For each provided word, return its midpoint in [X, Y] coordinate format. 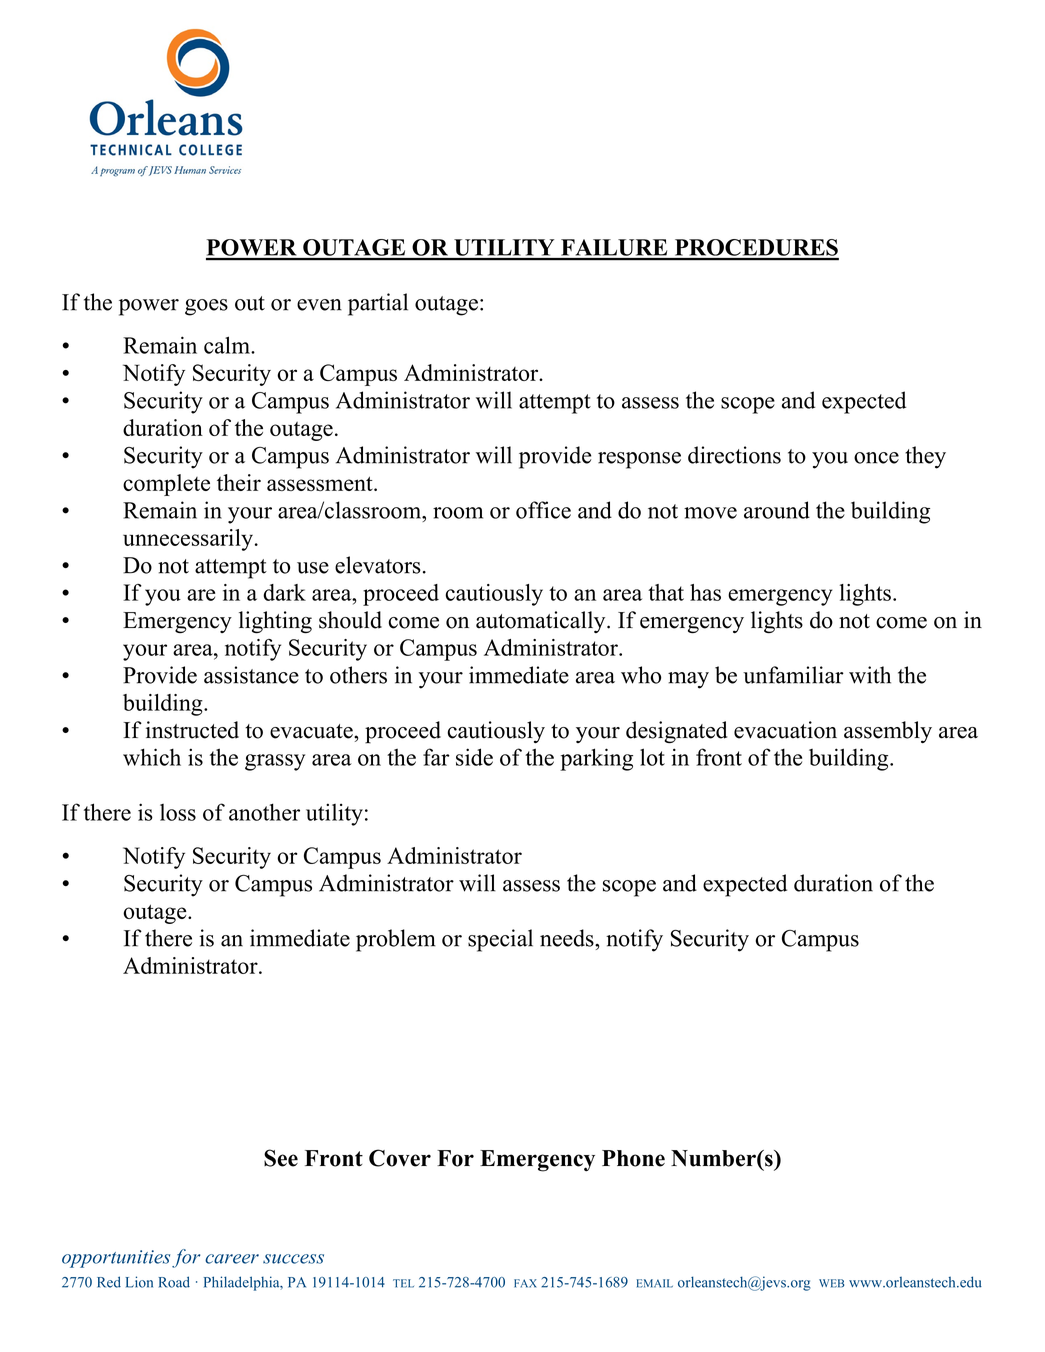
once [876, 458]
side [474, 757]
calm [228, 345]
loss [178, 812]
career [232, 1259]
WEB [831, 1283]
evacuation [785, 730]
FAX [525, 1283]
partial [378, 304]
